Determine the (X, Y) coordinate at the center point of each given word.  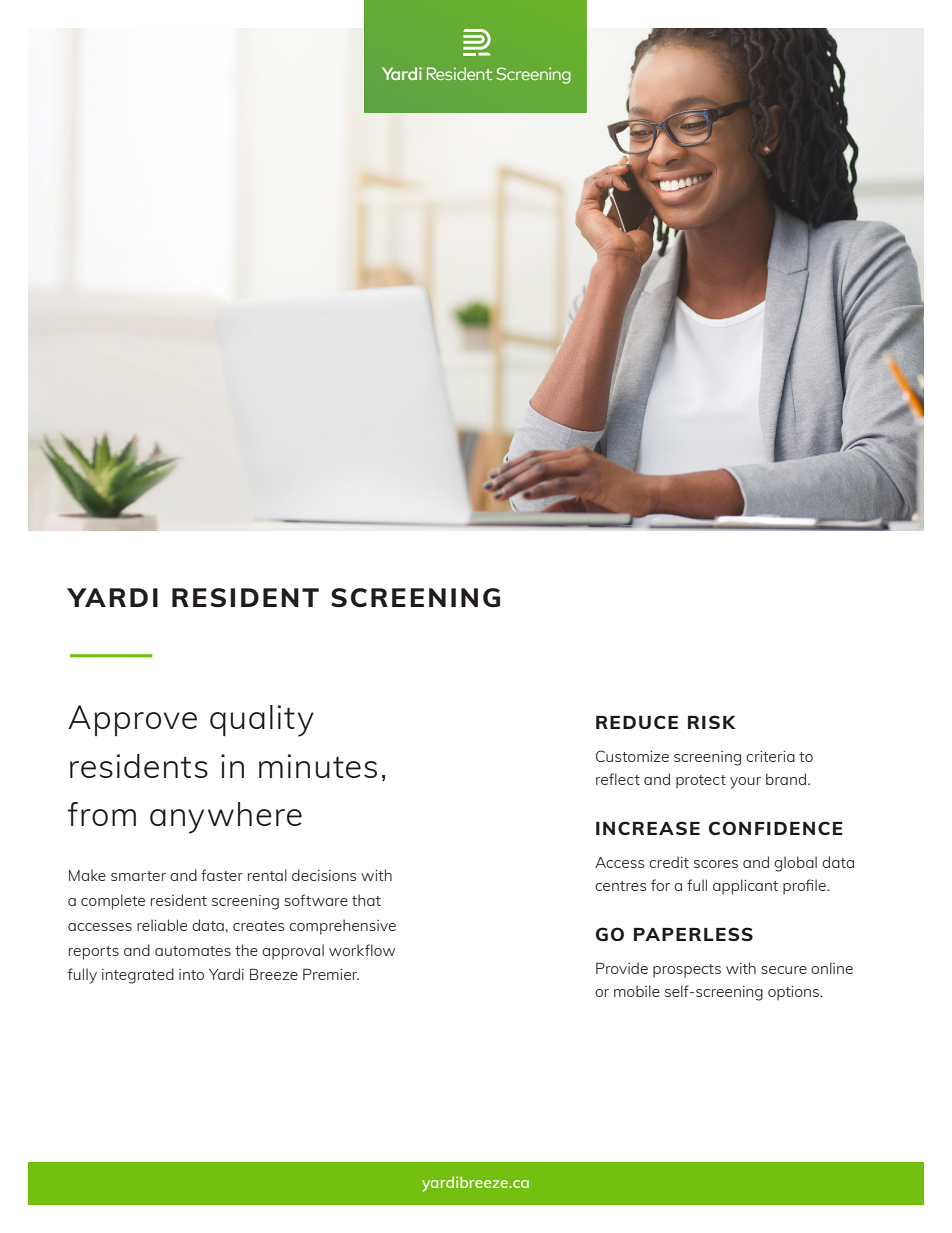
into (191, 974)
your (745, 783)
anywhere (226, 818)
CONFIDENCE (776, 828)
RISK (712, 722)
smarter (138, 876)
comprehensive (342, 927)
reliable (162, 925)
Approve (132, 720)
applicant (745, 887)
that (366, 900)
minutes (318, 766)
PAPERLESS (693, 934)
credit (669, 862)
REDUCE (637, 722)
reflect (618, 779)
